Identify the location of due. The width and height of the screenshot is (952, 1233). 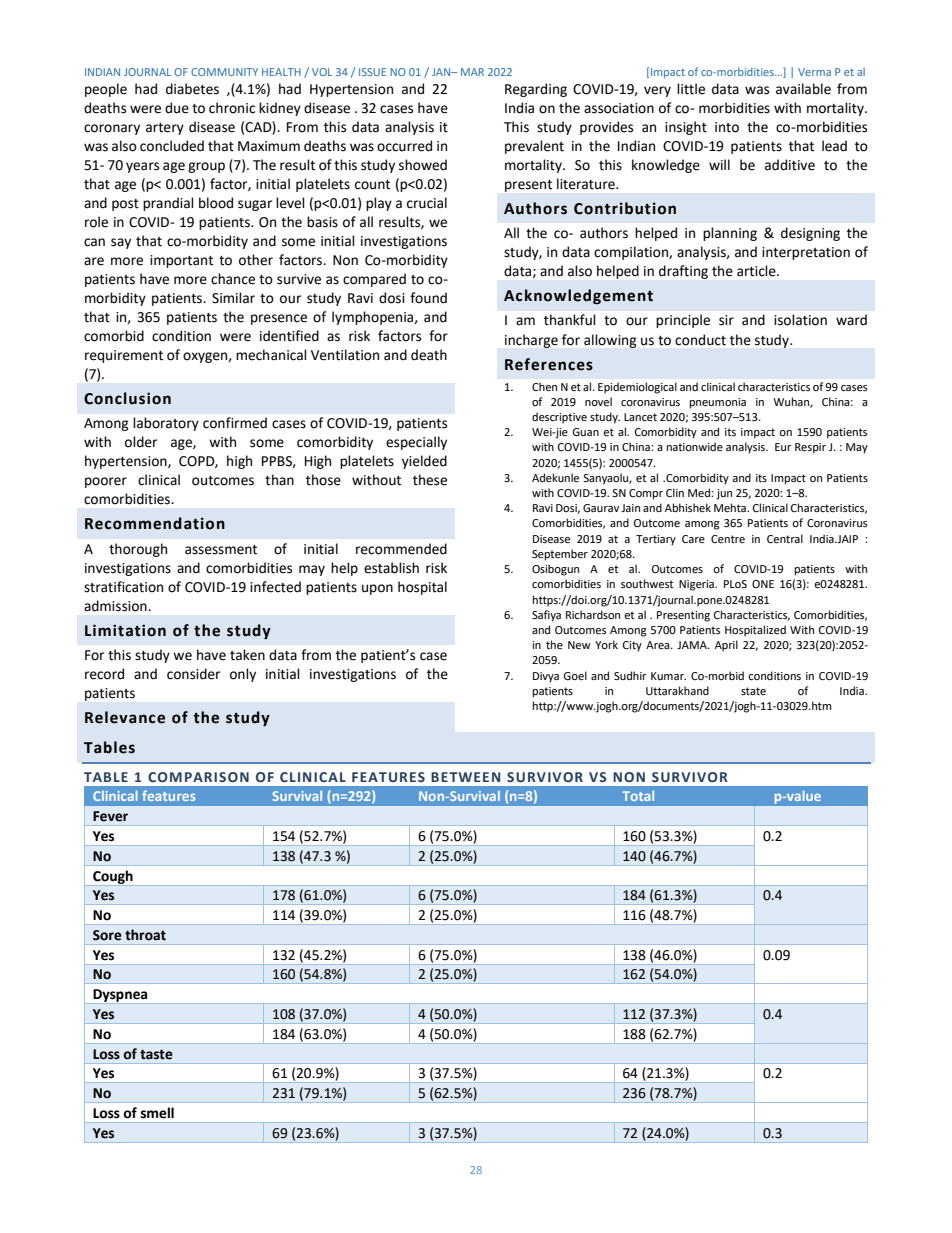
(177, 108).
